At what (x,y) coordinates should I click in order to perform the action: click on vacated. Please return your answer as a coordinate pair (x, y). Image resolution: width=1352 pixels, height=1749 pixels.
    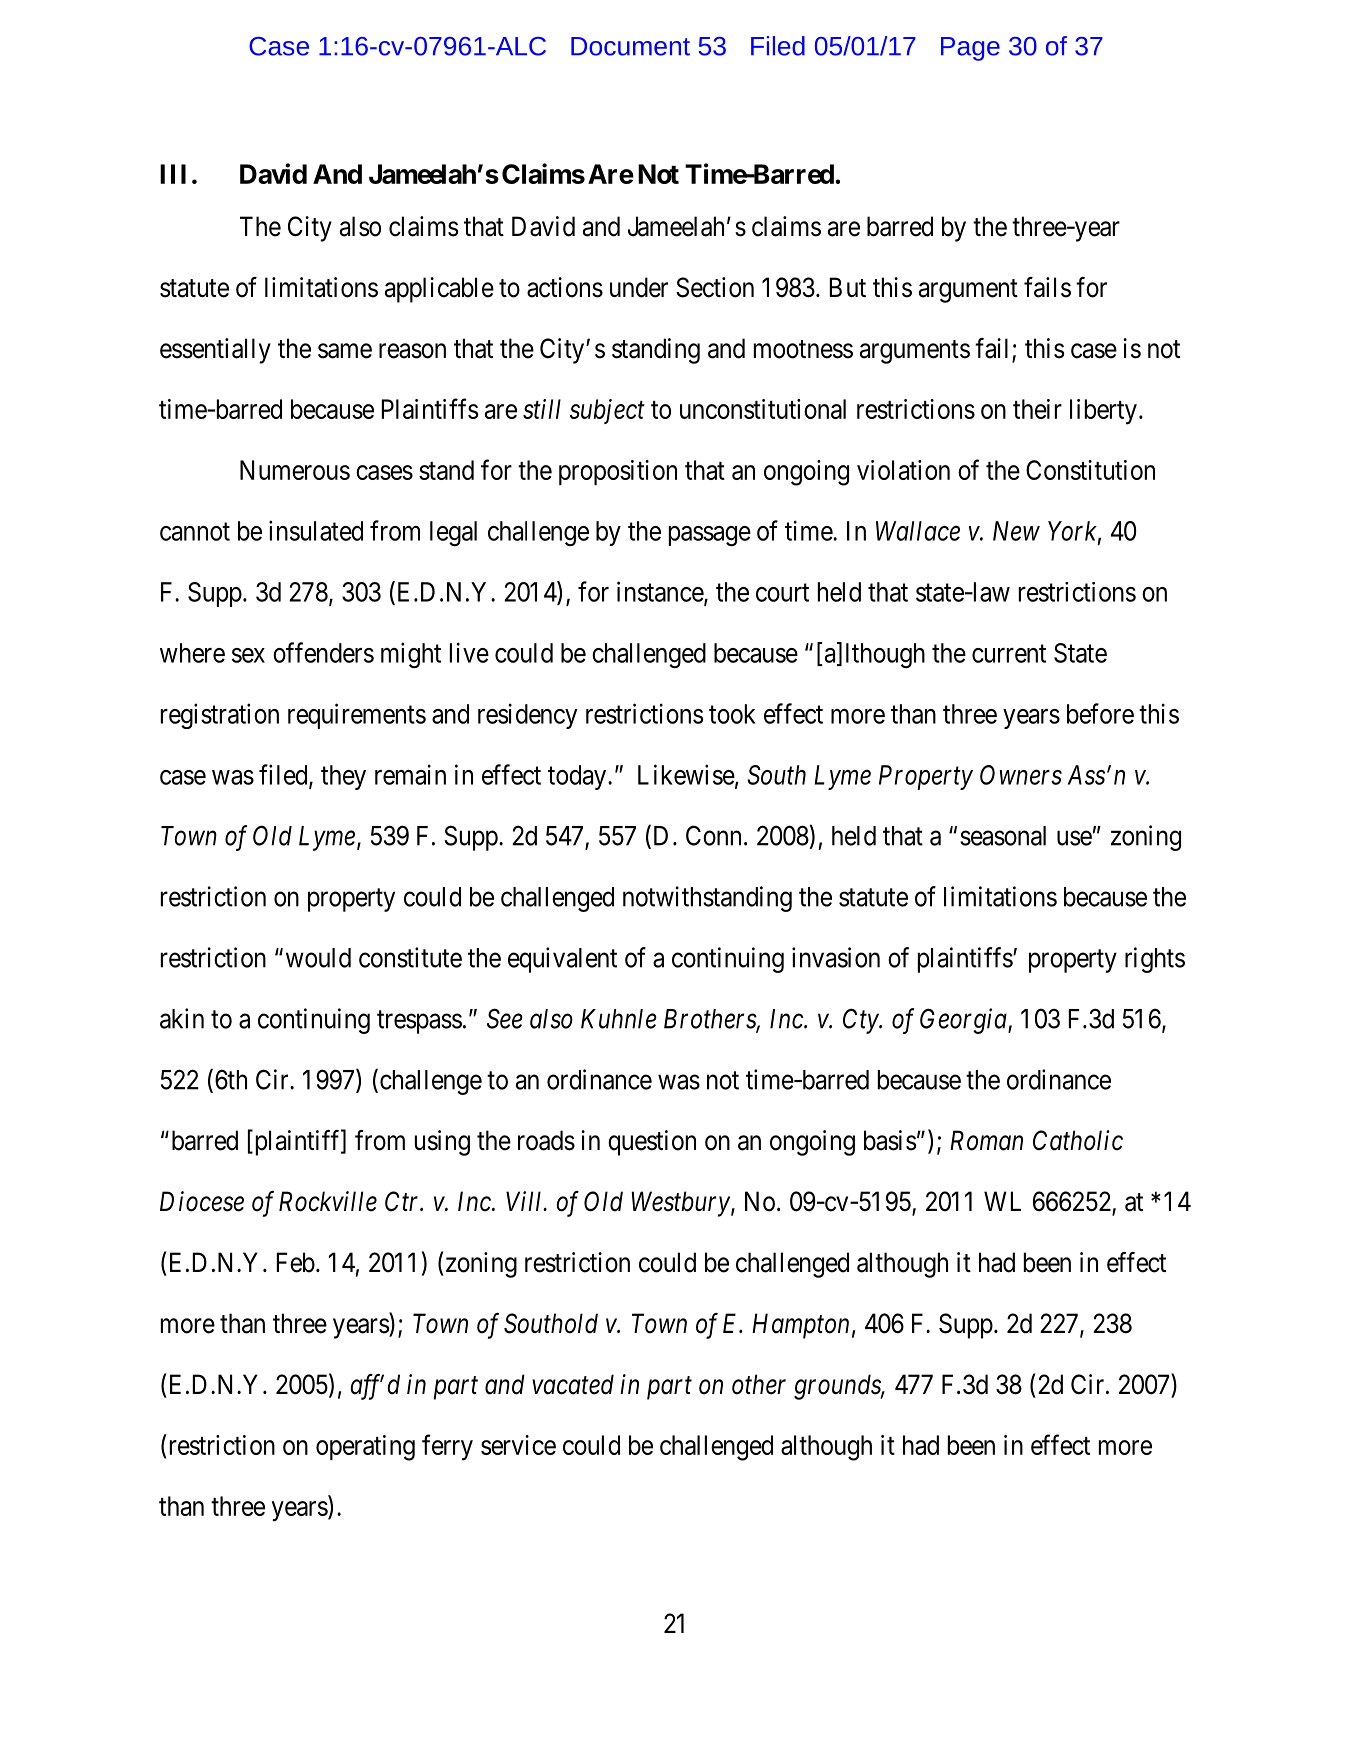
    Looking at the image, I should click on (573, 1384).
